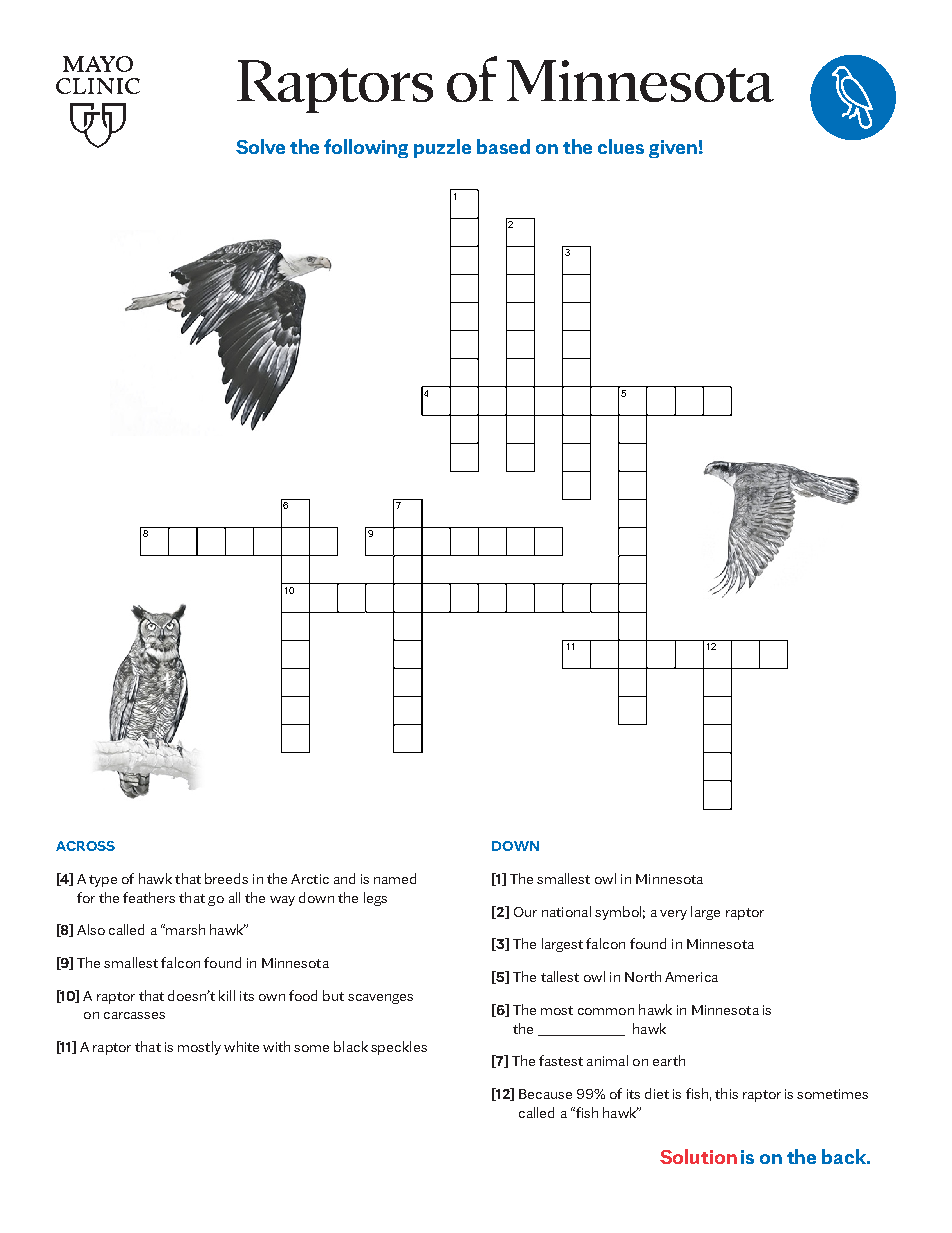 The width and height of the screenshot is (952, 1233). What do you see at coordinates (845, 1156) in the screenshot?
I see `back` at bounding box center [845, 1156].
